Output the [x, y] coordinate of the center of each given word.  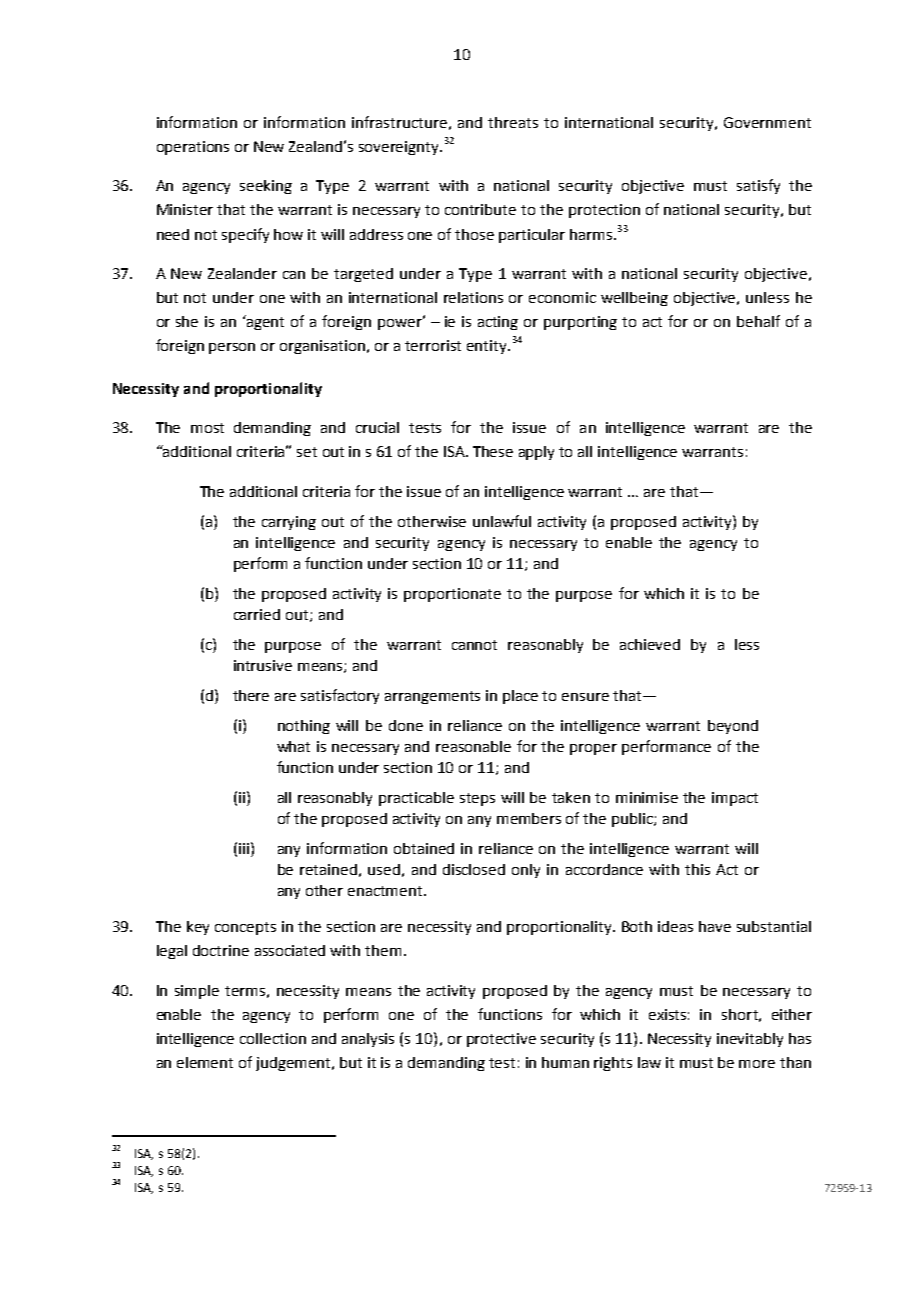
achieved [650, 644]
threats [513, 122]
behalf [758, 321]
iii [244, 848]
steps [477, 799]
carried [257, 614]
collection [273, 1038]
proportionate [452, 595]
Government [767, 122]
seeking [266, 187]
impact [735, 799]
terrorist [433, 345]
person [232, 348]
